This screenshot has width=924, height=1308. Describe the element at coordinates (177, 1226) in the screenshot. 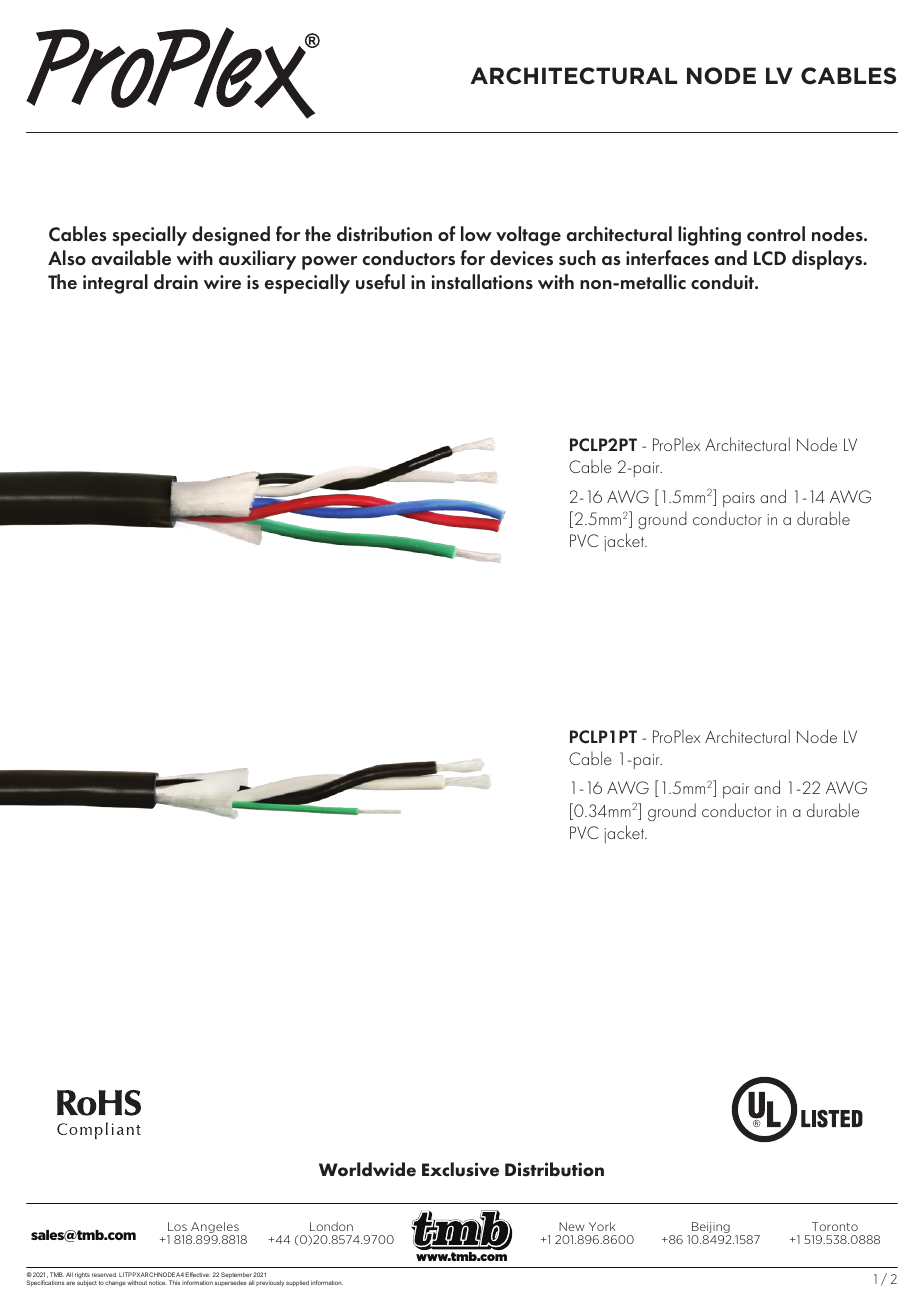

I see `Los` at that location.
